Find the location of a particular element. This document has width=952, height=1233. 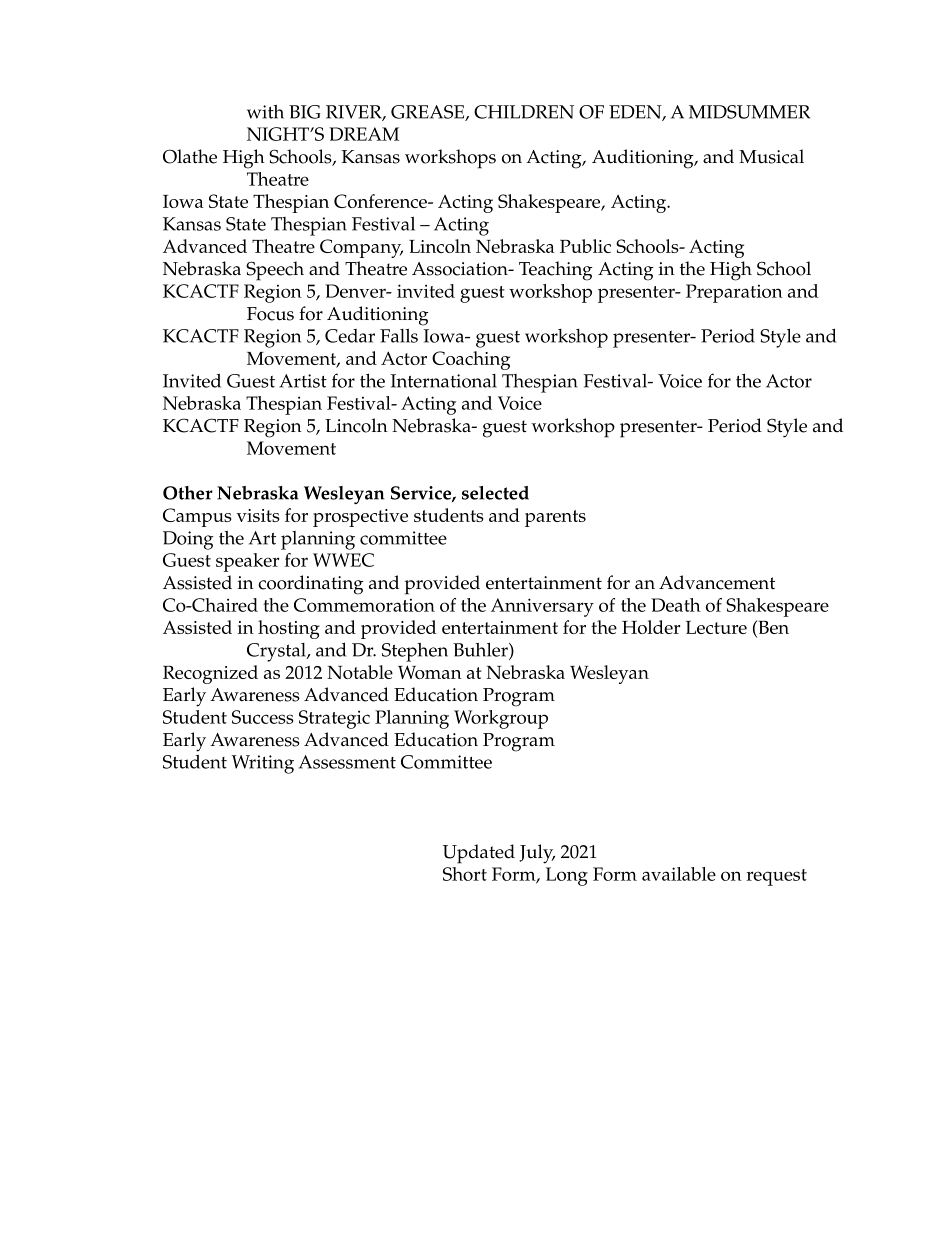

Updated is located at coordinates (479, 854).
